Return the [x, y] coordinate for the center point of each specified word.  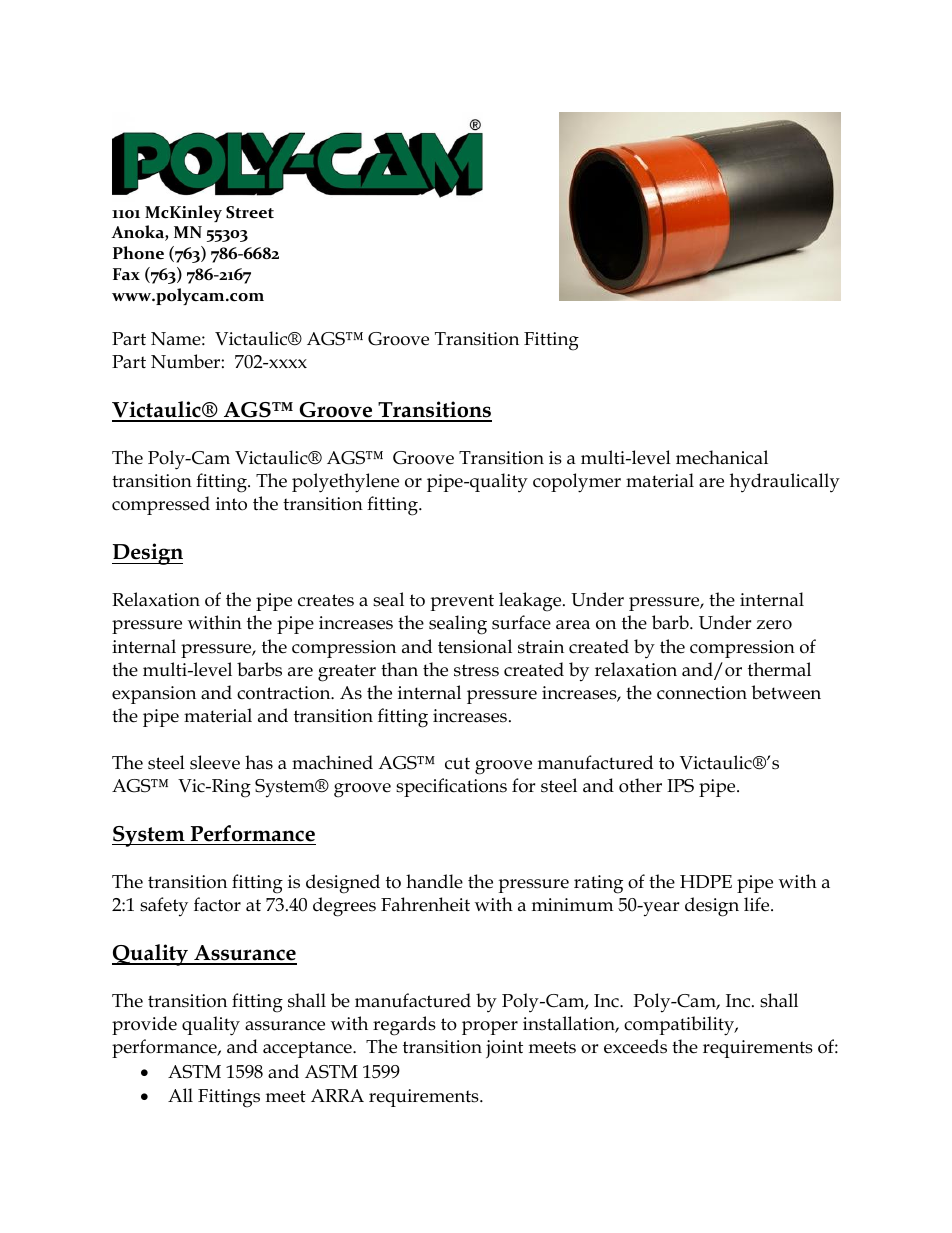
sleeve [215, 762]
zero [774, 625]
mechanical [722, 457]
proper [490, 1028]
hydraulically [785, 483]
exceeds [635, 1046]
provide [144, 1025]
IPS [680, 786]
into [231, 504]
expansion [154, 695]
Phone [138, 253]
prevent [462, 602]
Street [250, 212]
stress [476, 670]
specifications [451, 787]
